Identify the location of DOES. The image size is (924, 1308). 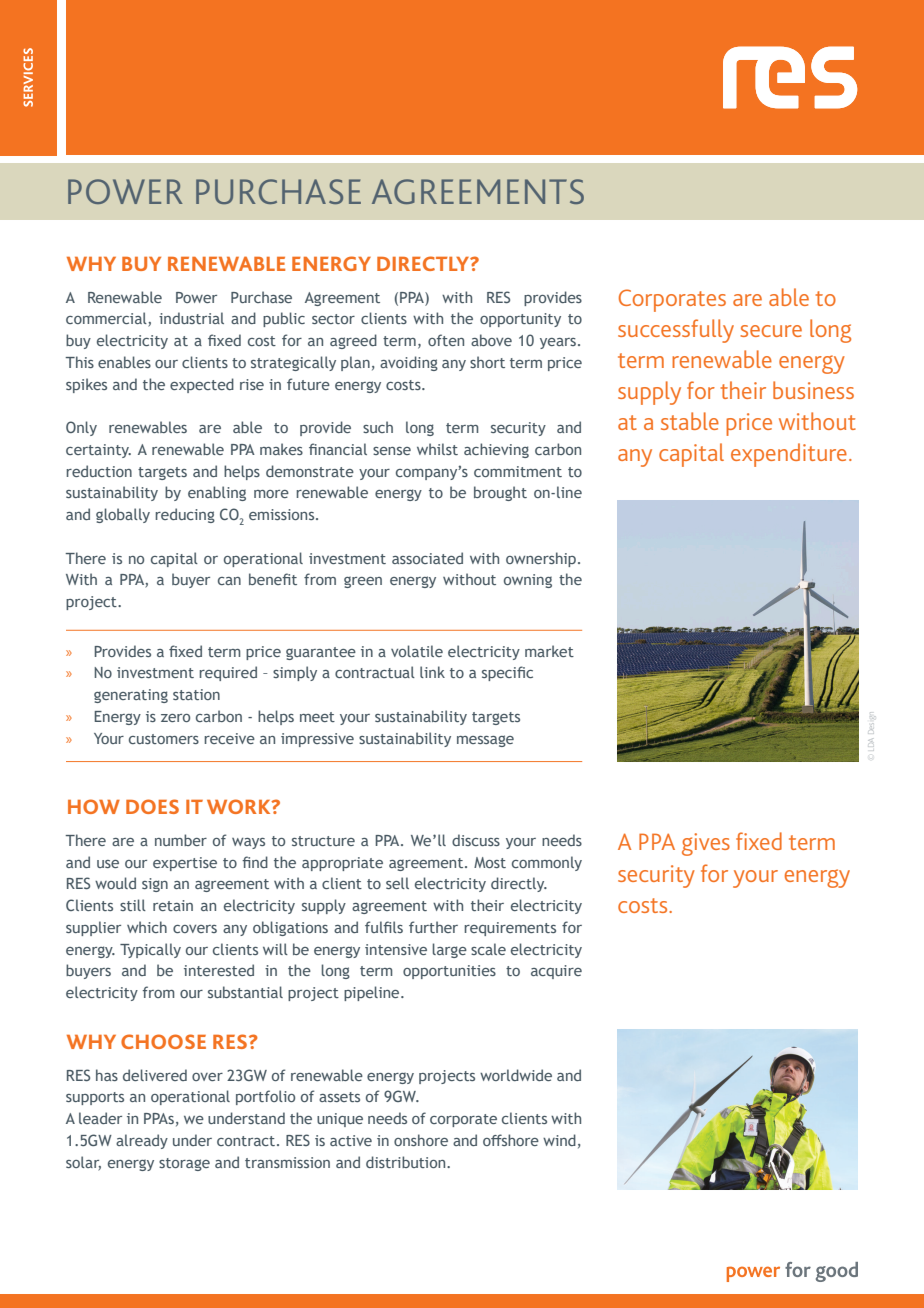
(152, 806).
